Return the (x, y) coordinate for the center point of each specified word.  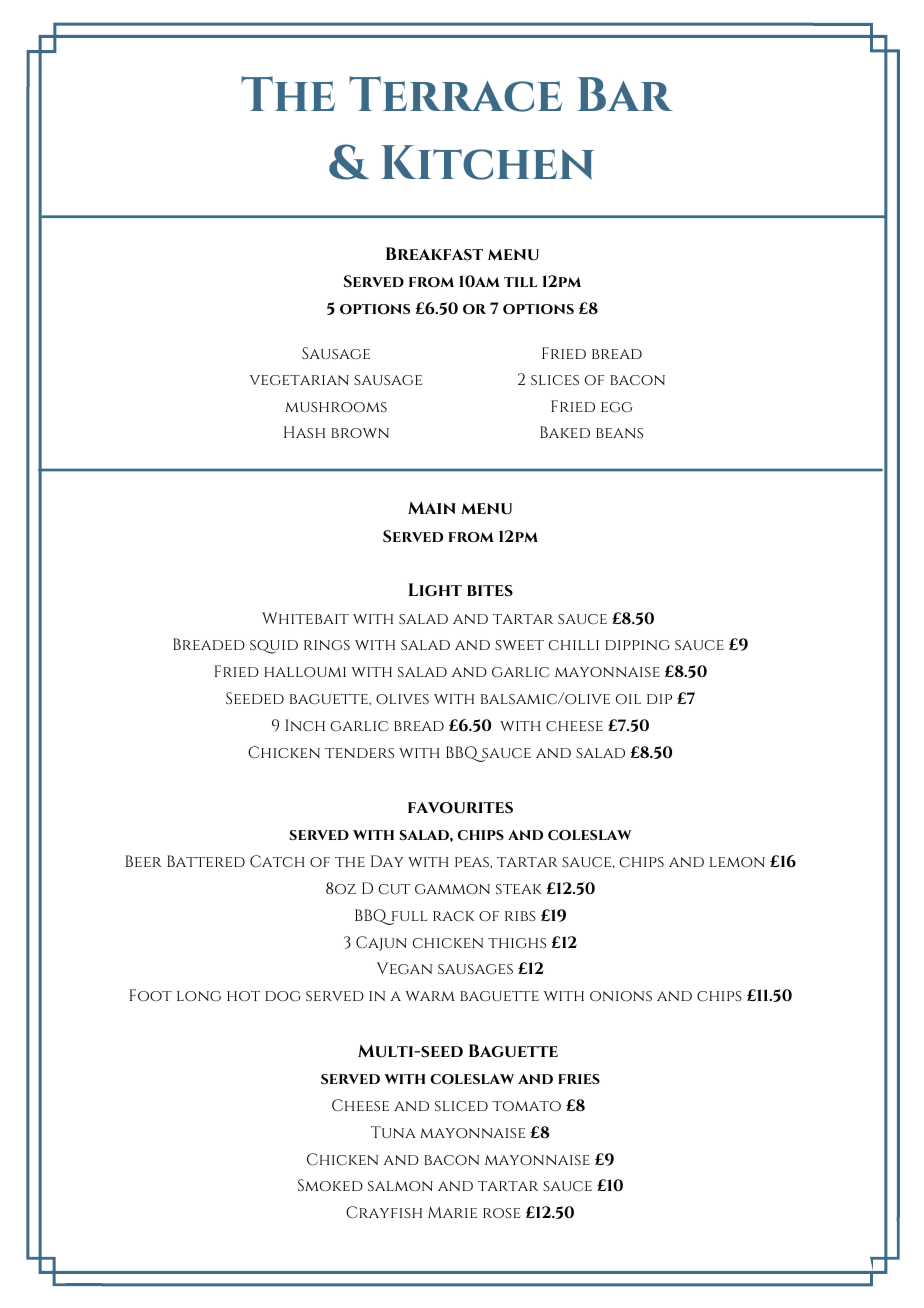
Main (432, 507)
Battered (206, 861)
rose (502, 1213)
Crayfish (384, 1212)
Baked (565, 432)
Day (387, 861)
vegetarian (299, 380)
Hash (304, 432)
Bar (625, 94)
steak (519, 889)
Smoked (330, 1185)
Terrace (455, 94)
